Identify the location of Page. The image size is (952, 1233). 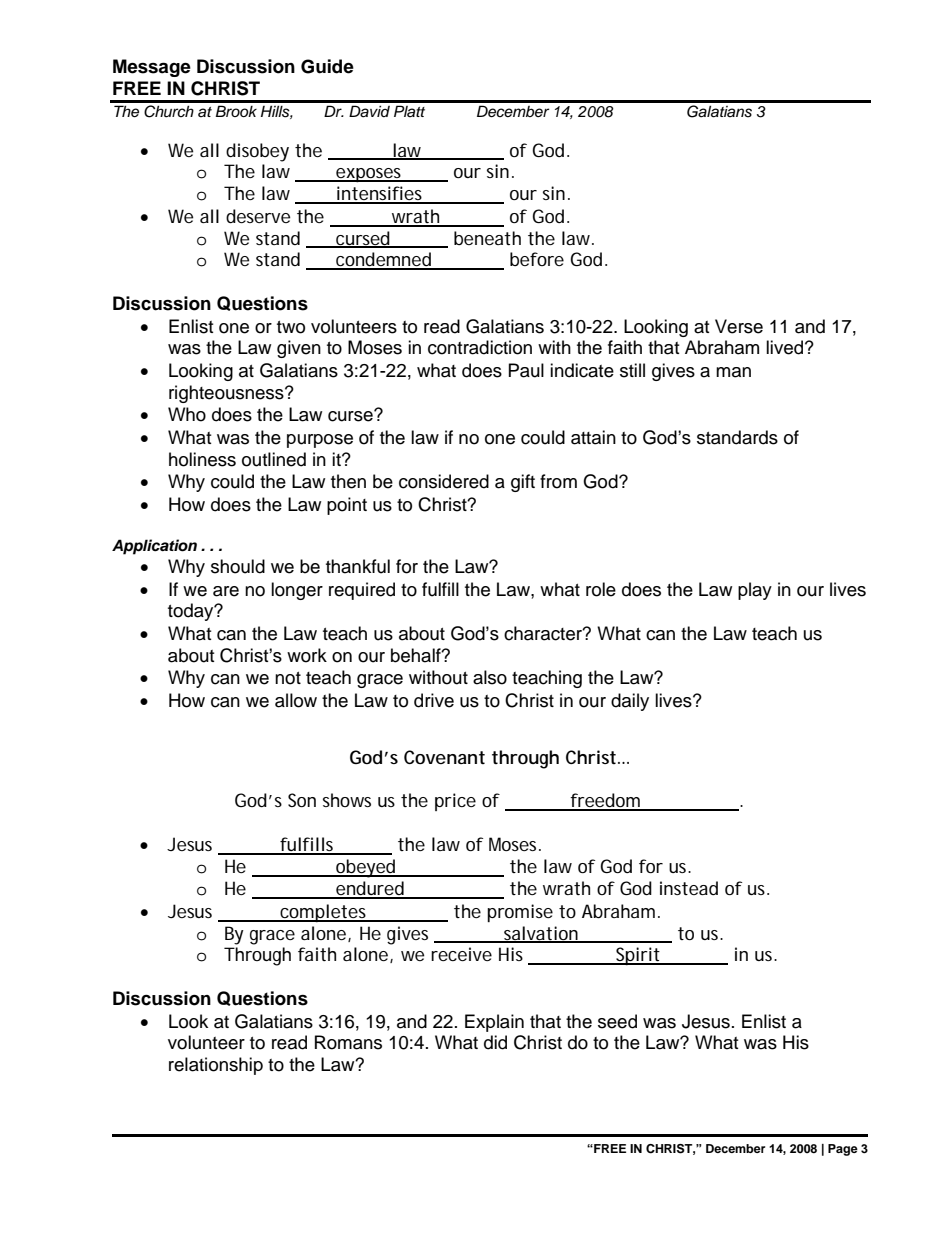
(843, 1150).
